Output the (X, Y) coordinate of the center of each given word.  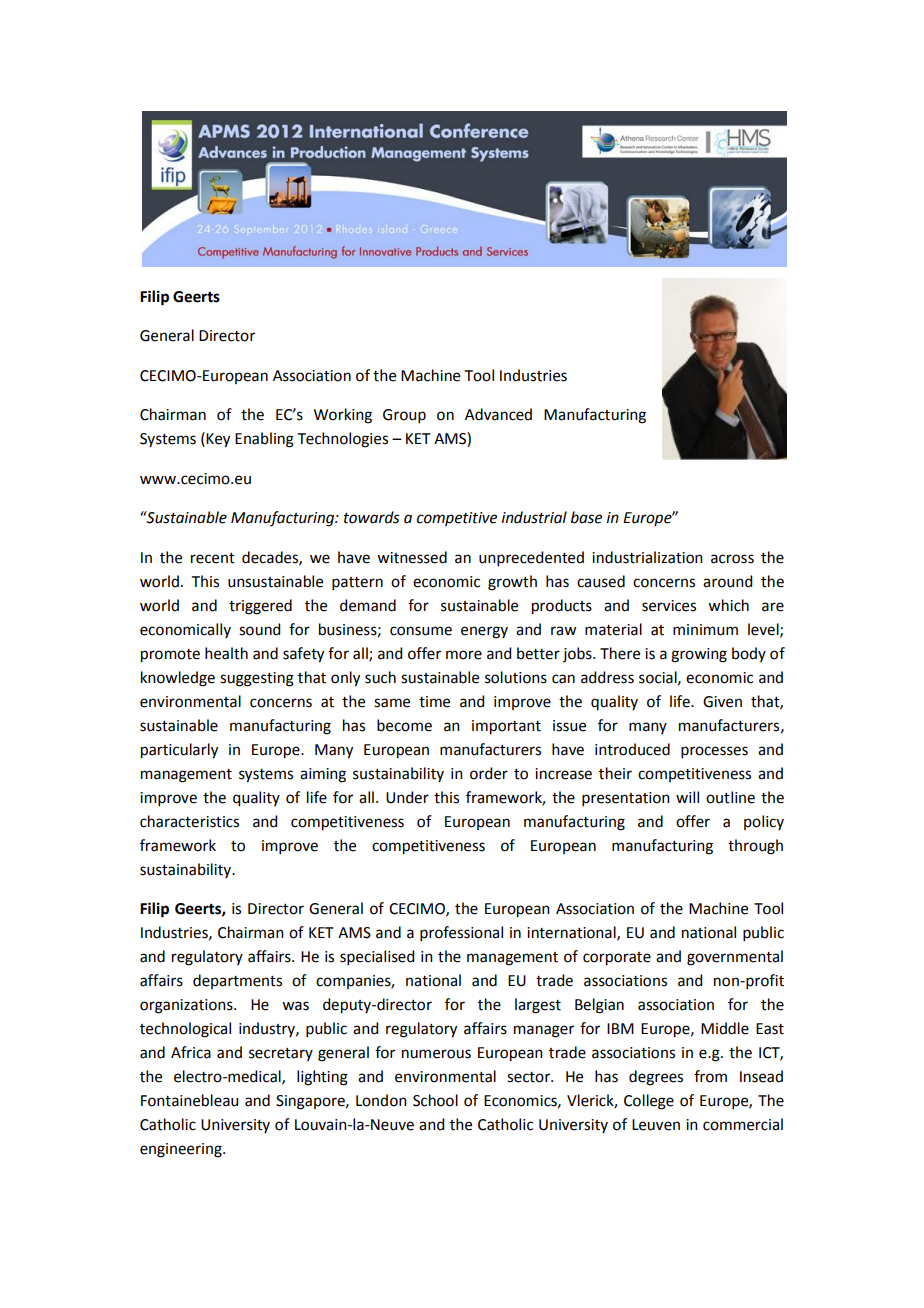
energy (484, 632)
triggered (260, 607)
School (435, 1100)
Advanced (498, 414)
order (489, 773)
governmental (735, 958)
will (687, 797)
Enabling (264, 440)
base (586, 517)
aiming (323, 775)
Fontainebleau (189, 1100)
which (728, 605)
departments (237, 981)
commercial (743, 1124)
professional (461, 933)
